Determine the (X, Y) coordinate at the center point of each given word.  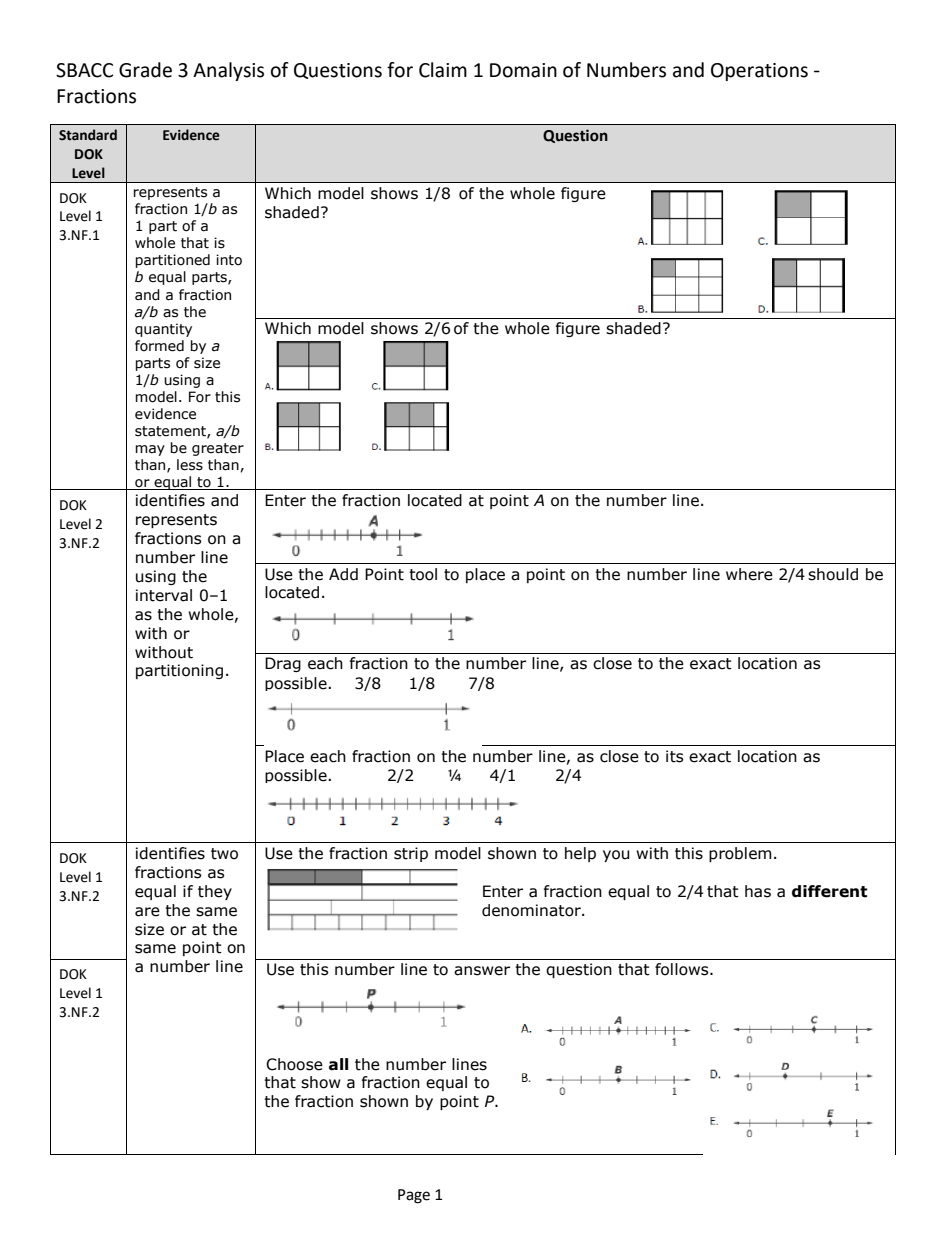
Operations (759, 72)
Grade (145, 70)
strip (411, 854)
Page (414, 1196)
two (224, 854)
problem (740, 854)
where (749, 574)
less (190, 465)
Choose (294, 1064)
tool (423, 574)
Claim (443, 70)
